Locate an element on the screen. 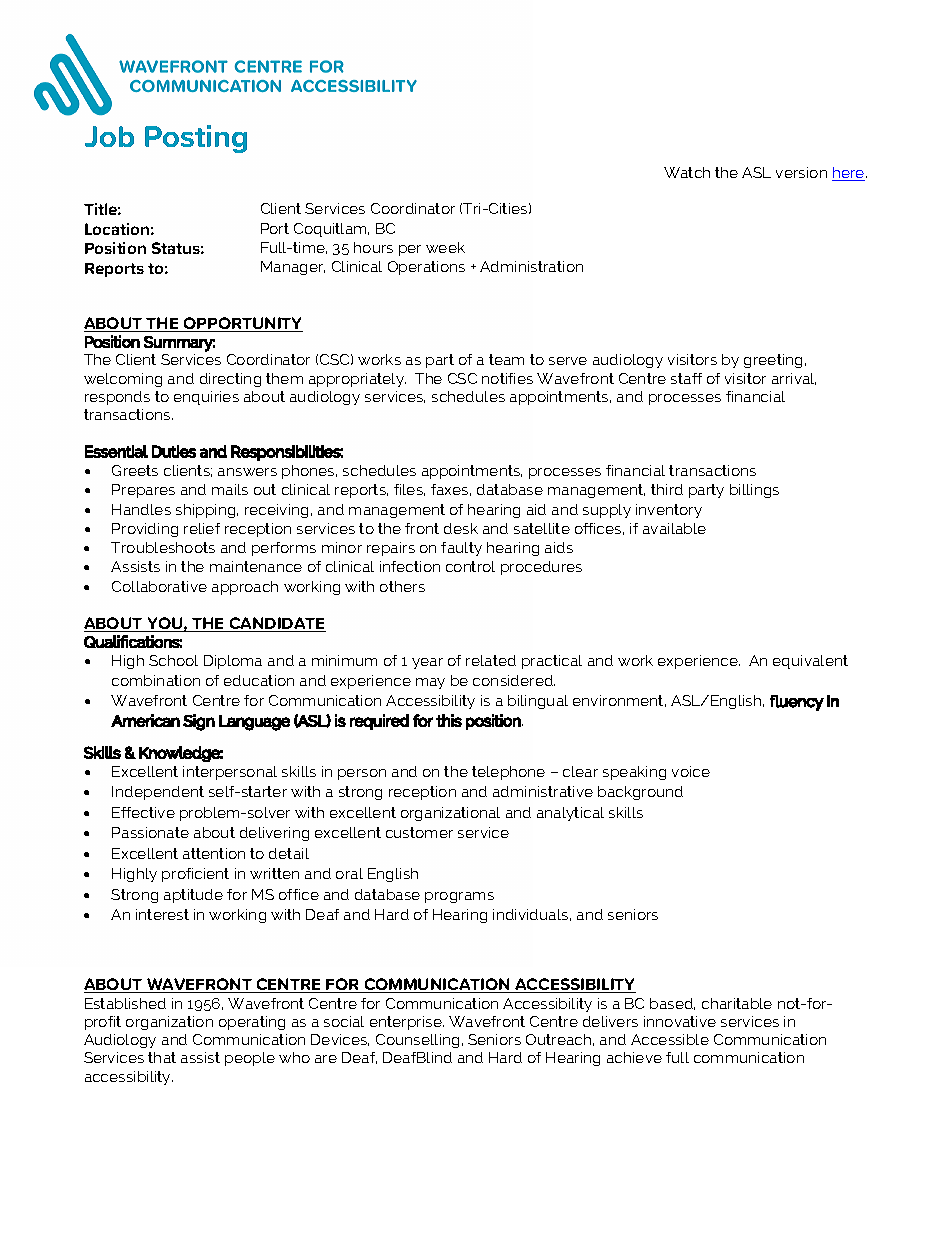 Image resolution: width=952 pixels, height=1233 pixels. Collaborative is located at coordinates (159, 586).
